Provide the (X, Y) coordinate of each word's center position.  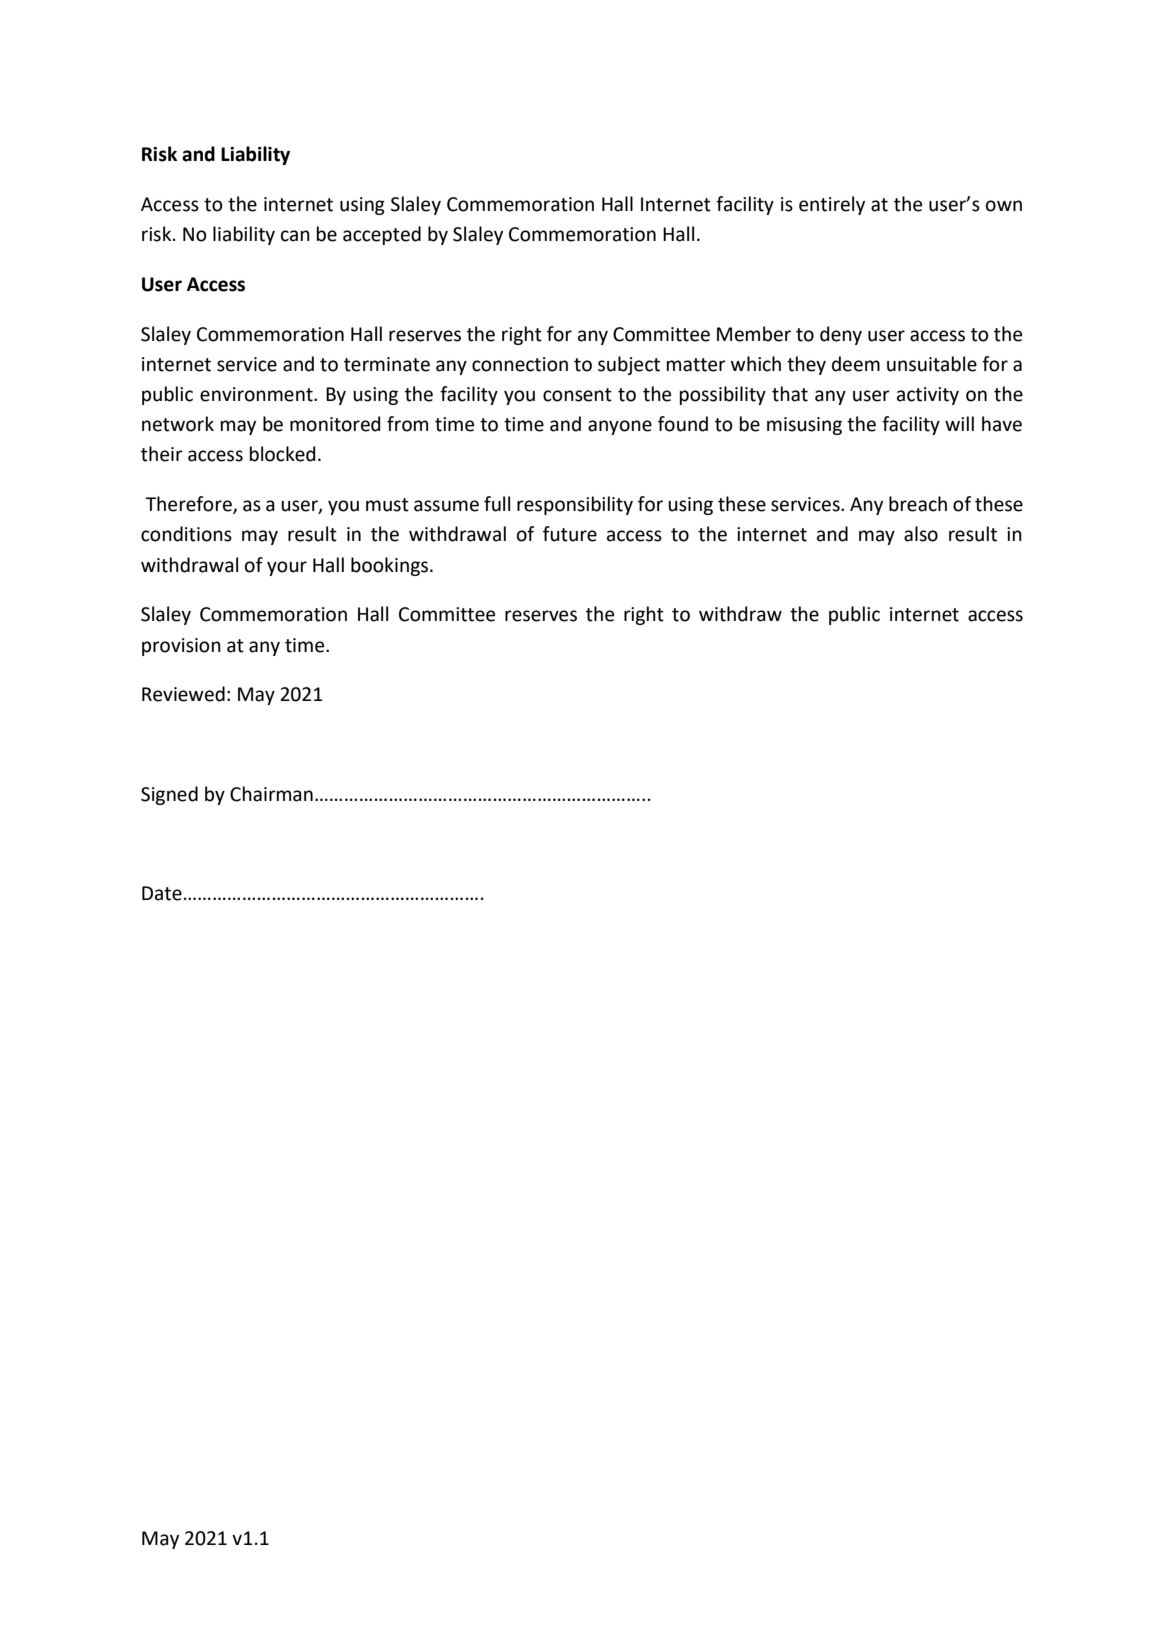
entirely (832, 205)
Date (162, 893)
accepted (382, 235)
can (295, 236)
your (287, 568)
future (570, 534)
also (921, 534)
